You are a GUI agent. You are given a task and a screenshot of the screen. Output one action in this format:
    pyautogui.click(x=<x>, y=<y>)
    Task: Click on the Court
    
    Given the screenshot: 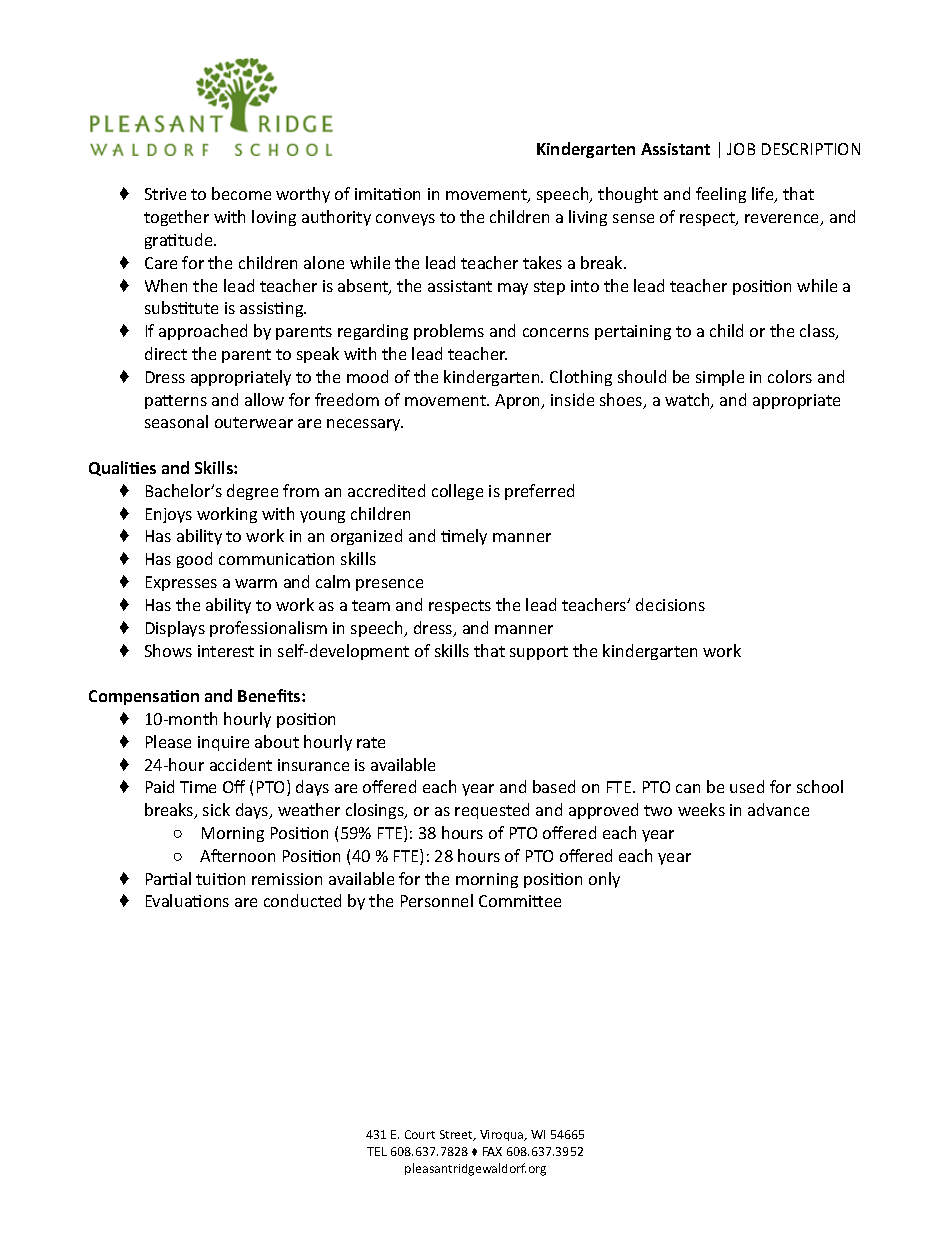 What is the action you would take?
    pyautogui.click(x=420, y=1134)
